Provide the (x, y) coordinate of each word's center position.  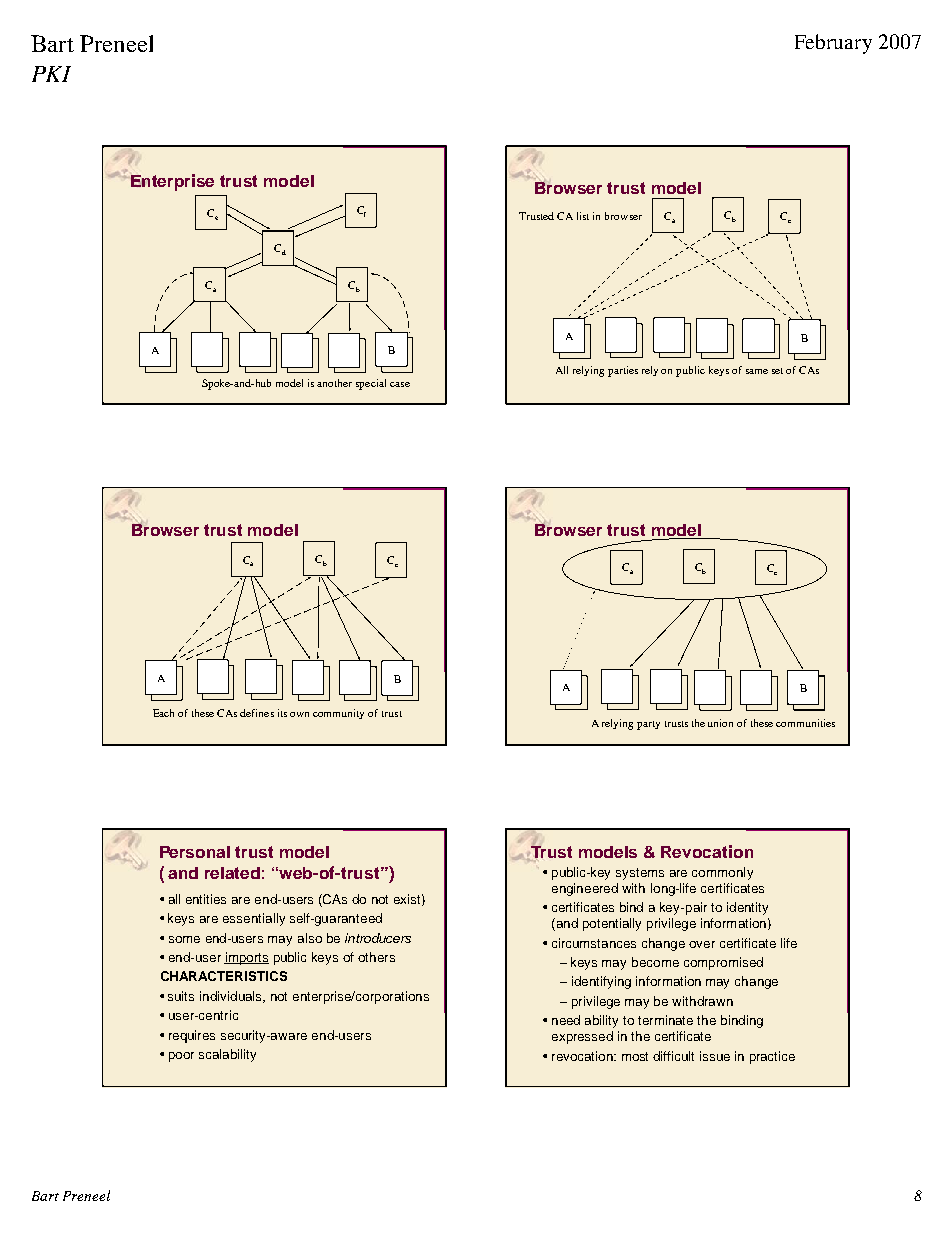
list (583, 216)
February (833, 44)
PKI (51, 74)
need (566, 1020)
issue (715, 1056)
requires (192, 1036)
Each (163, 713)
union (720, 723)
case (400, 384)
